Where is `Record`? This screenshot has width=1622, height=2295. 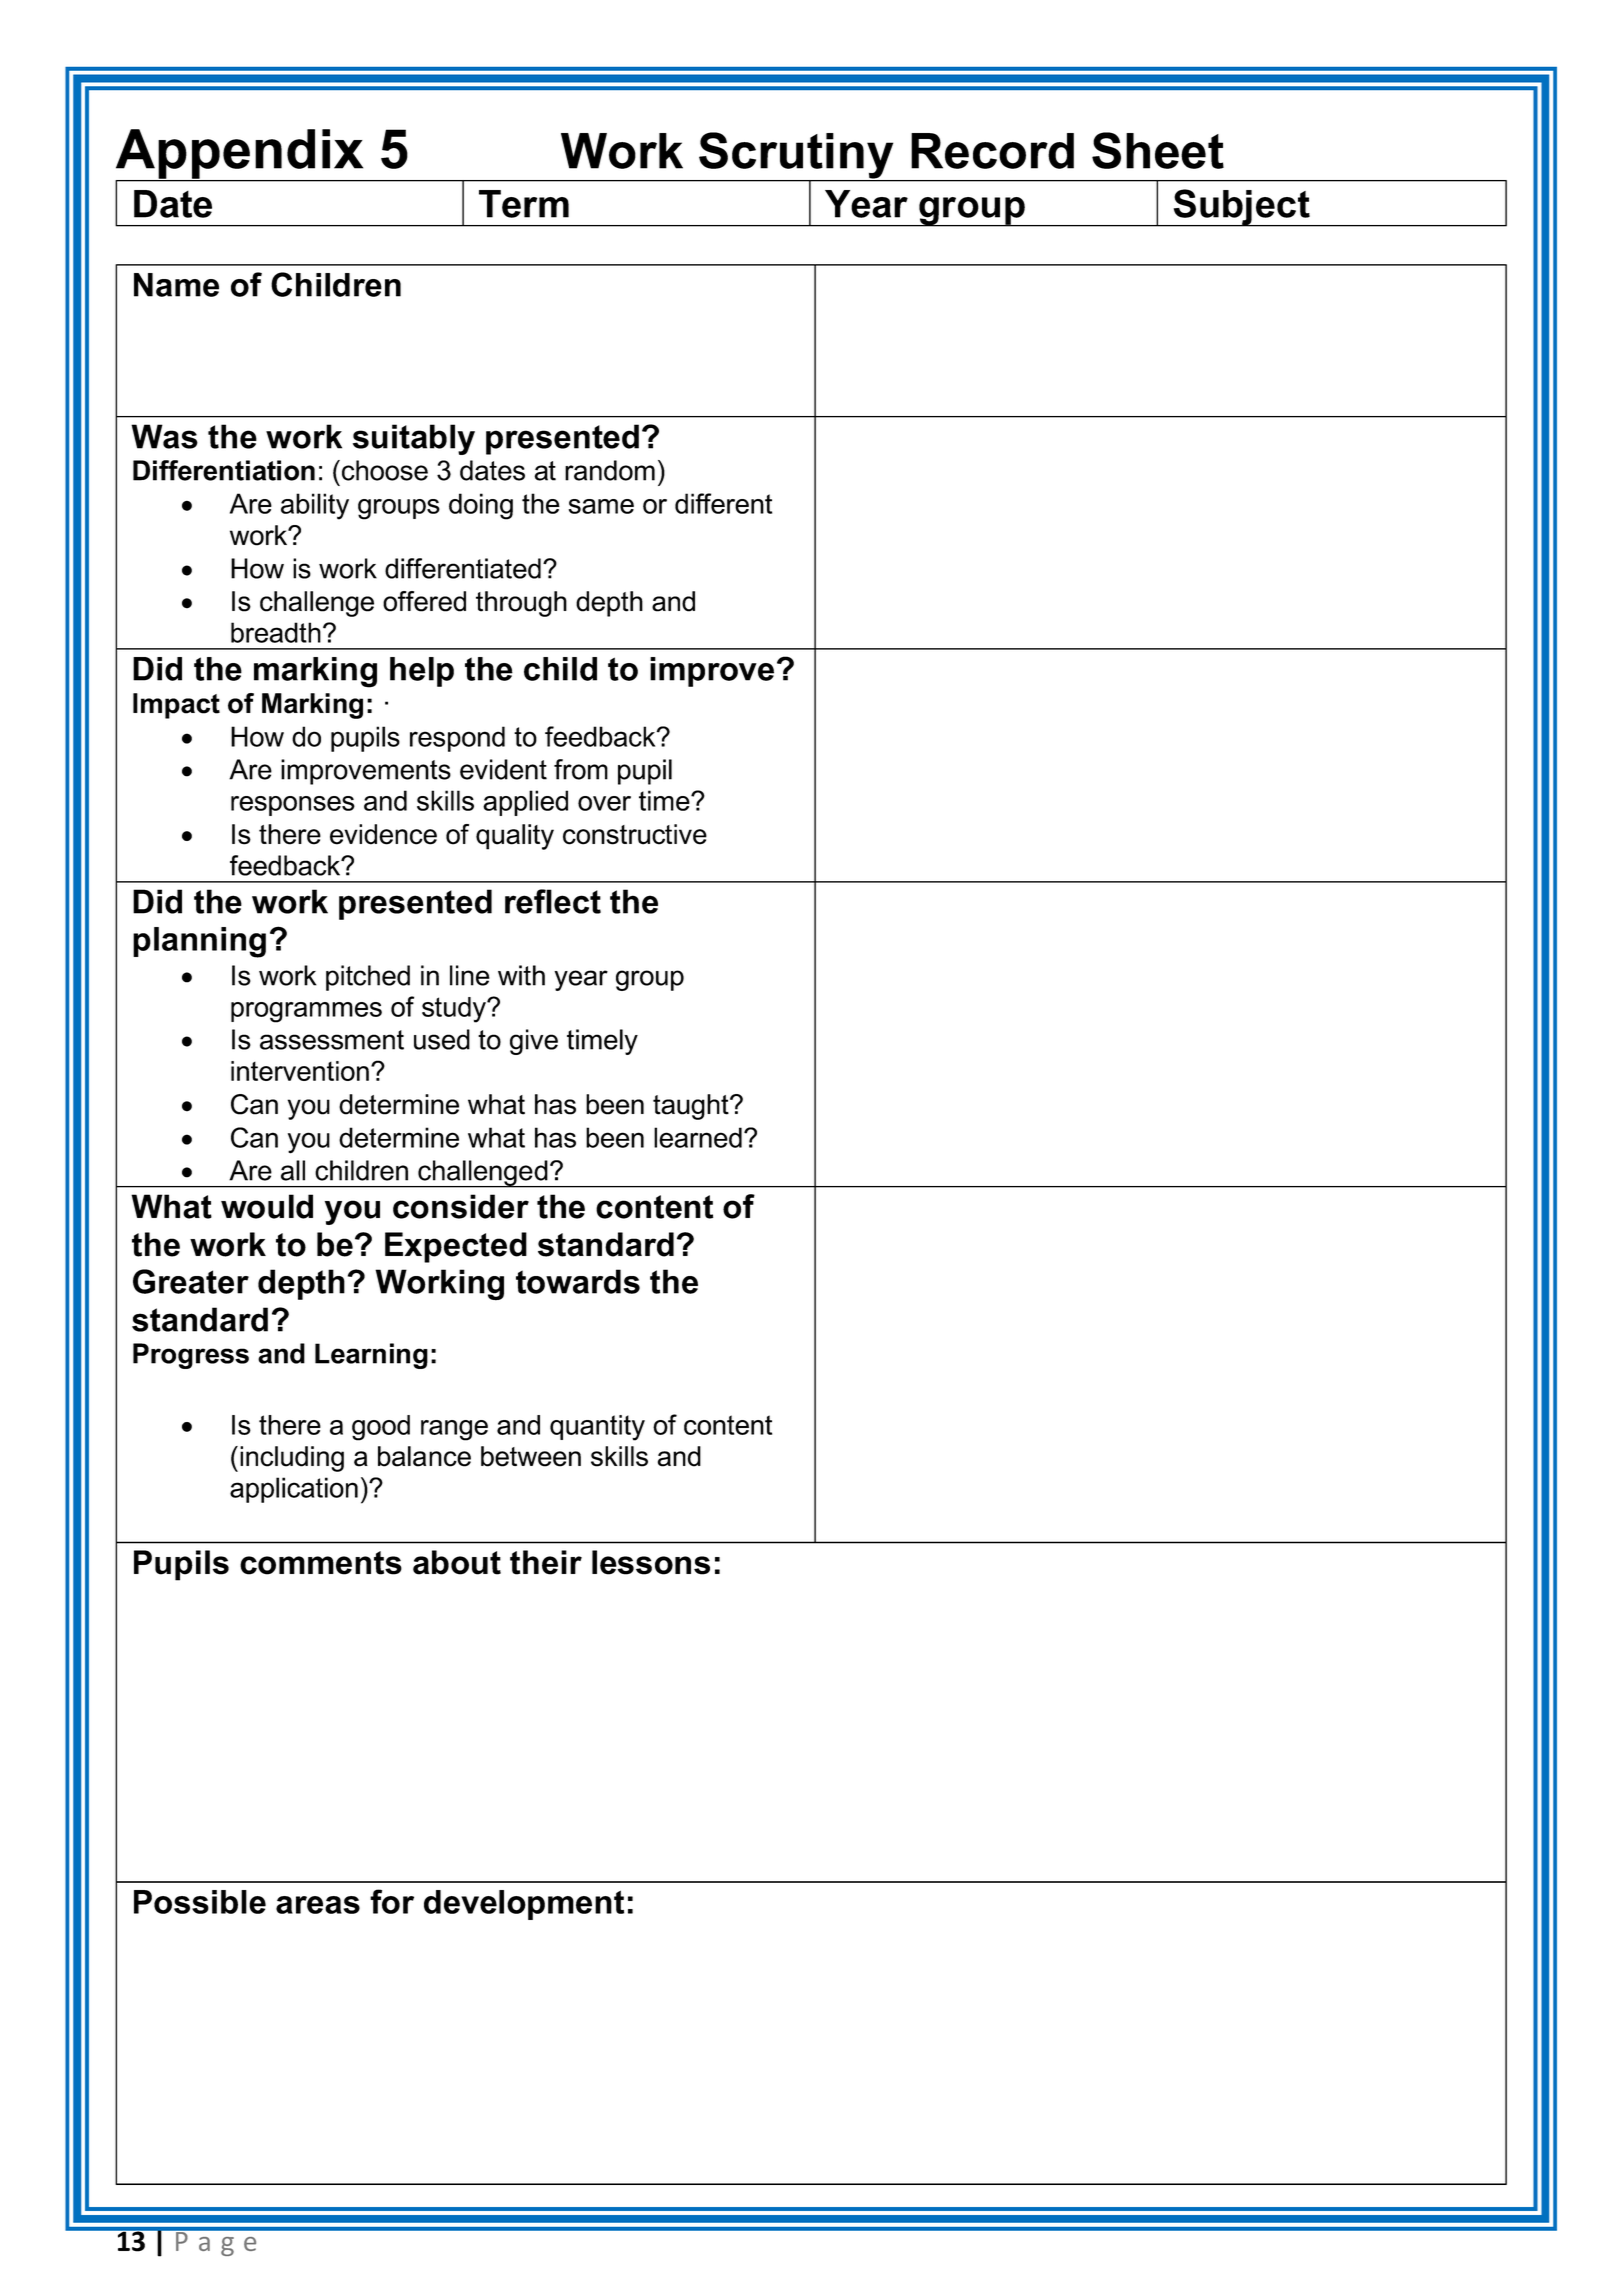 Record is located at coordinates (992, 151).
